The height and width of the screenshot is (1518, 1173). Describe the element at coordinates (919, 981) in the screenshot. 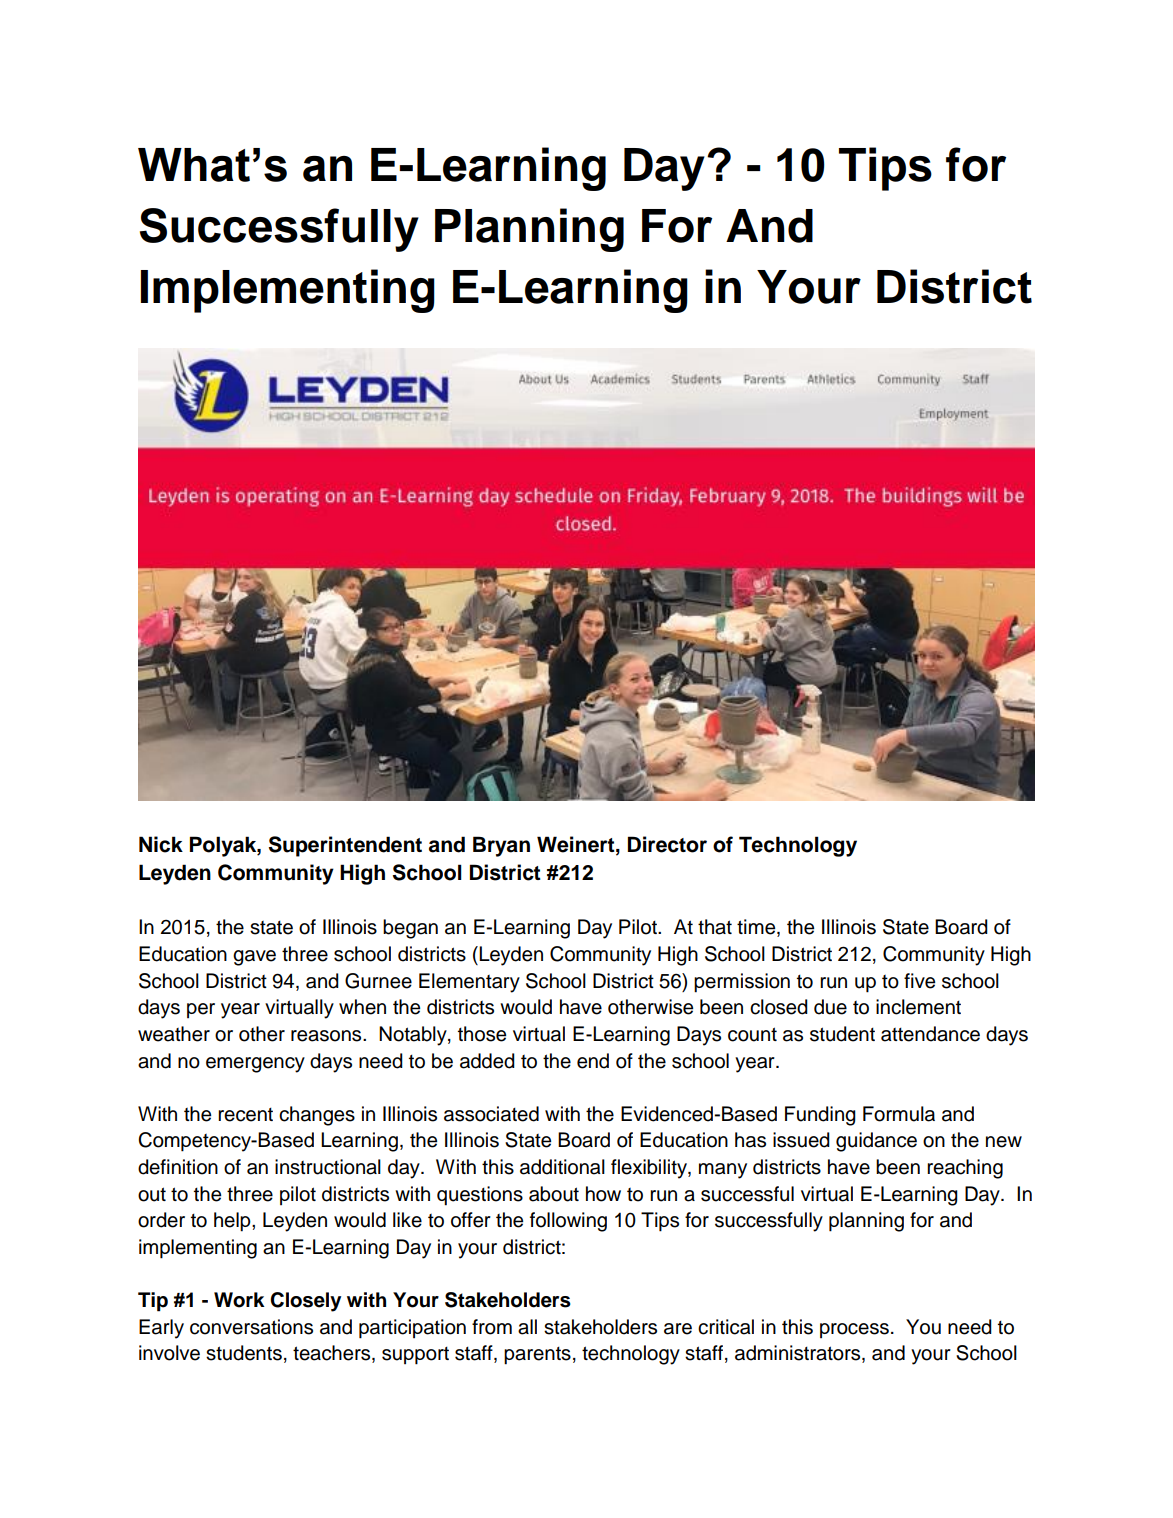

I see `five` at that location.
